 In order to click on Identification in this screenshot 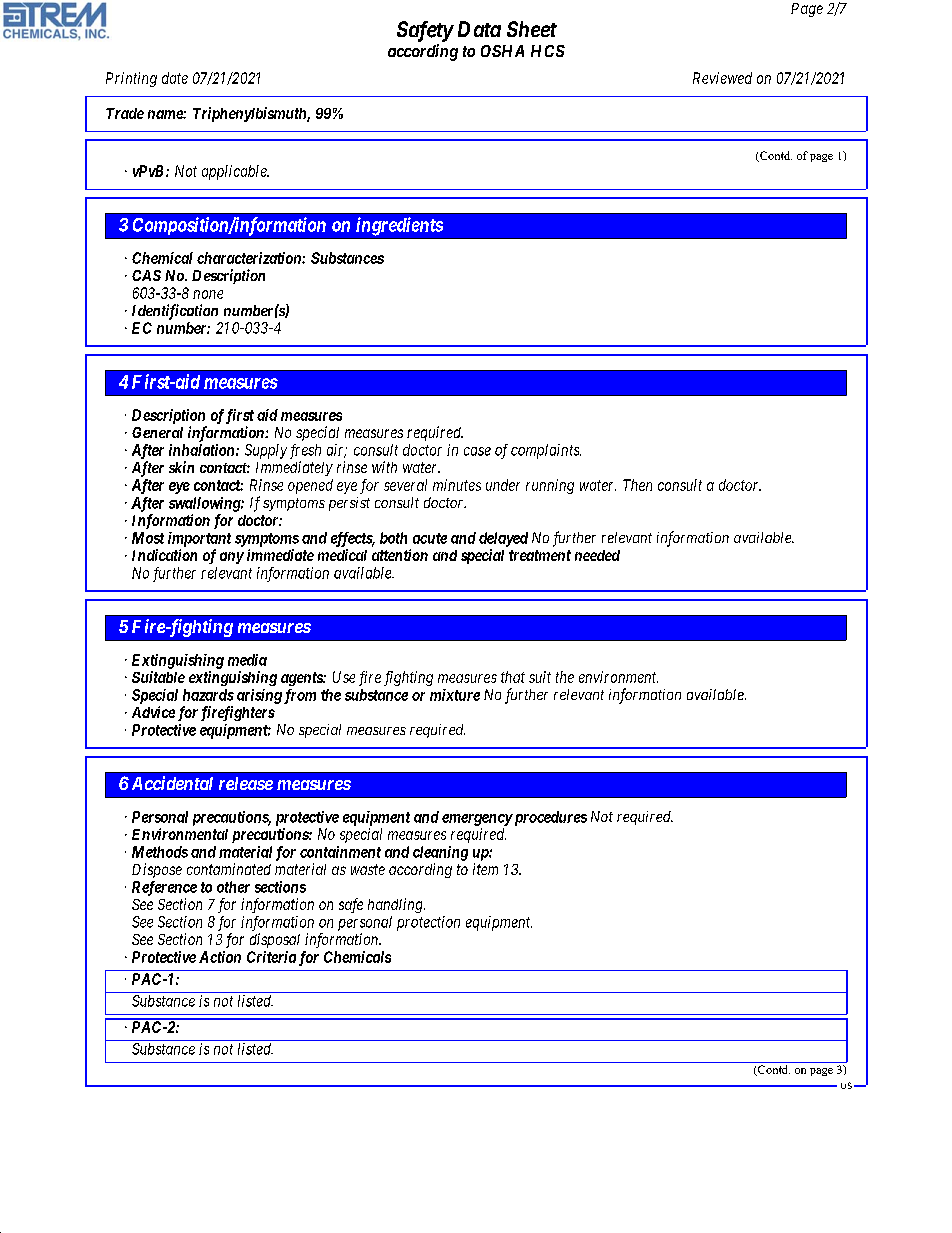, I will do `click(175, 312)`.
